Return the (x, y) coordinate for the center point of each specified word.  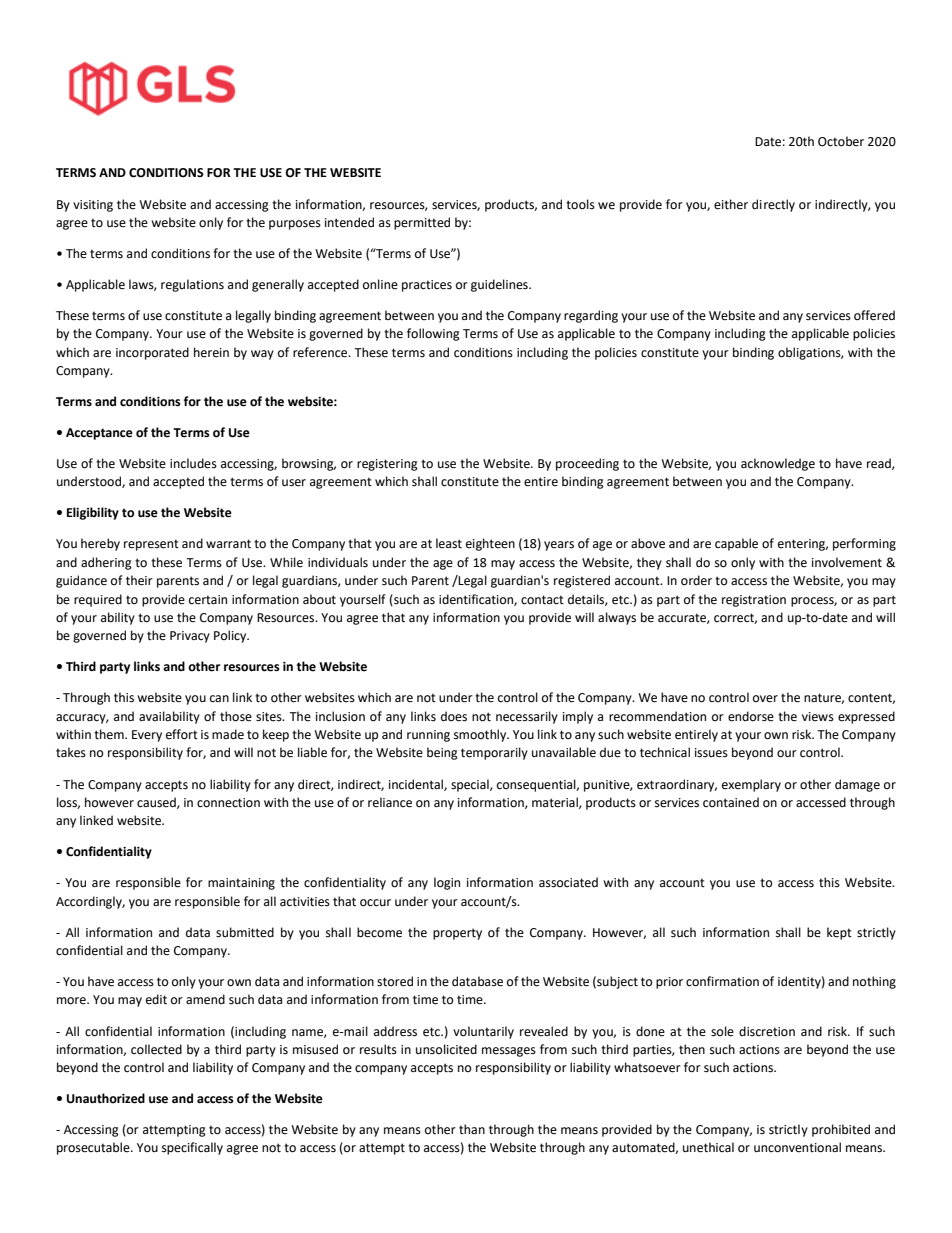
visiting (93, 206)
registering (387, 465)
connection (228, 803)
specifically (192, 1148)
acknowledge (778, 464)
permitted (422, 223)
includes (193, 463)
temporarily (494, 753)
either (731, 204)
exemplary (751, 785)
